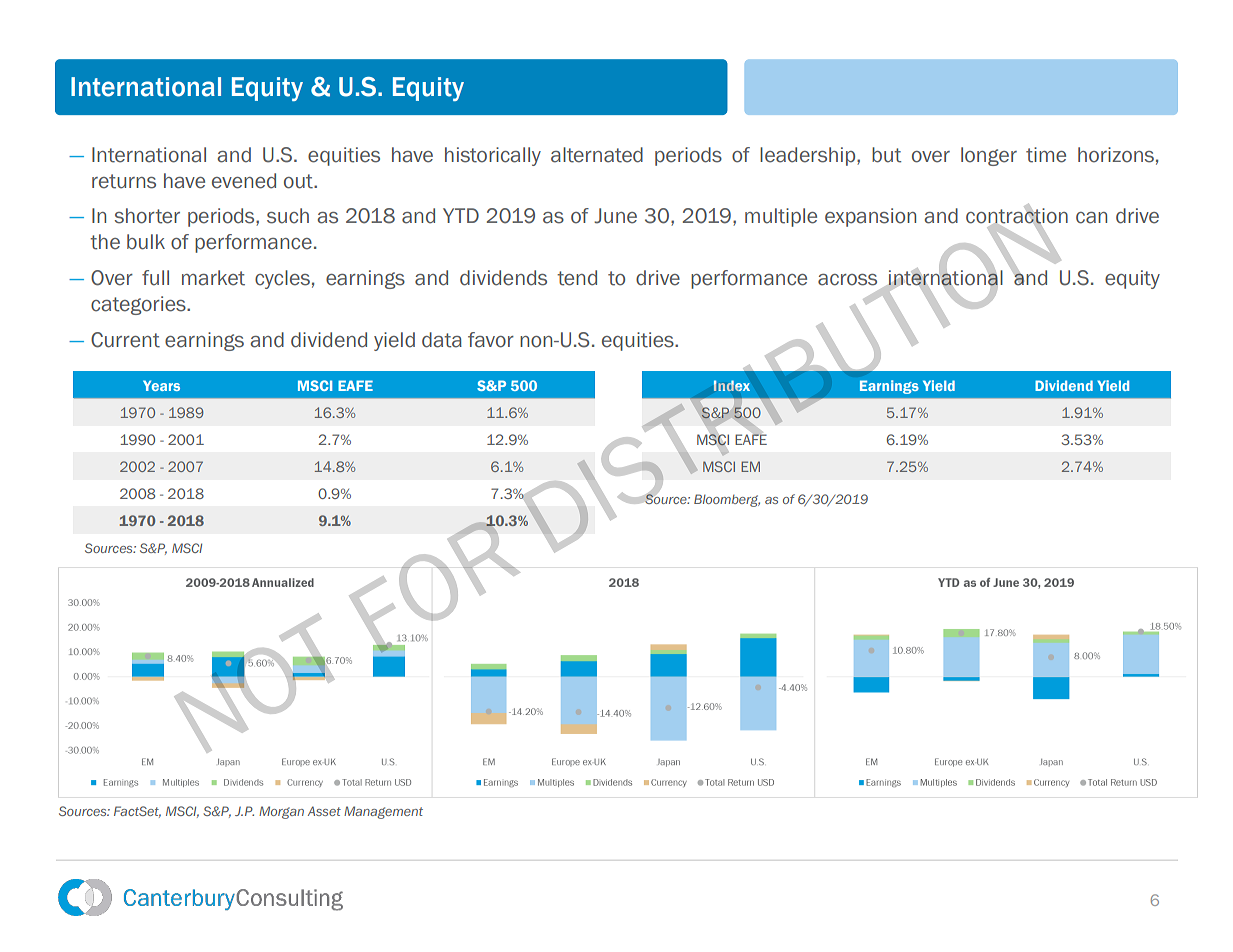 The width and height of the document is (1233, 952). What do you see at coordinates (324, 811) in the document?
I see `Asset` at bounding box center [324, 811].
